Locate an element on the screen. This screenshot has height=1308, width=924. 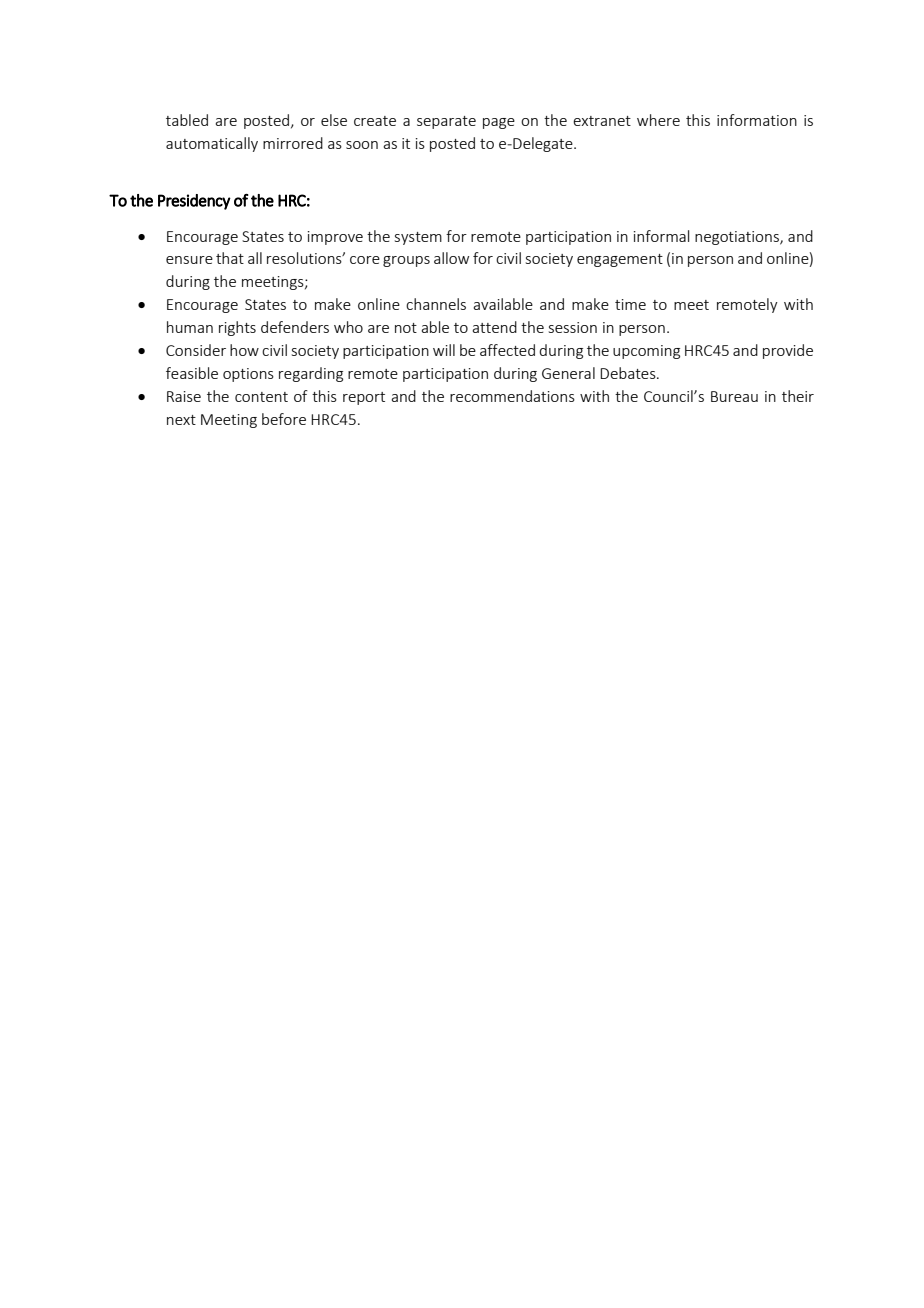
page is located at coordinates (499, 123).
